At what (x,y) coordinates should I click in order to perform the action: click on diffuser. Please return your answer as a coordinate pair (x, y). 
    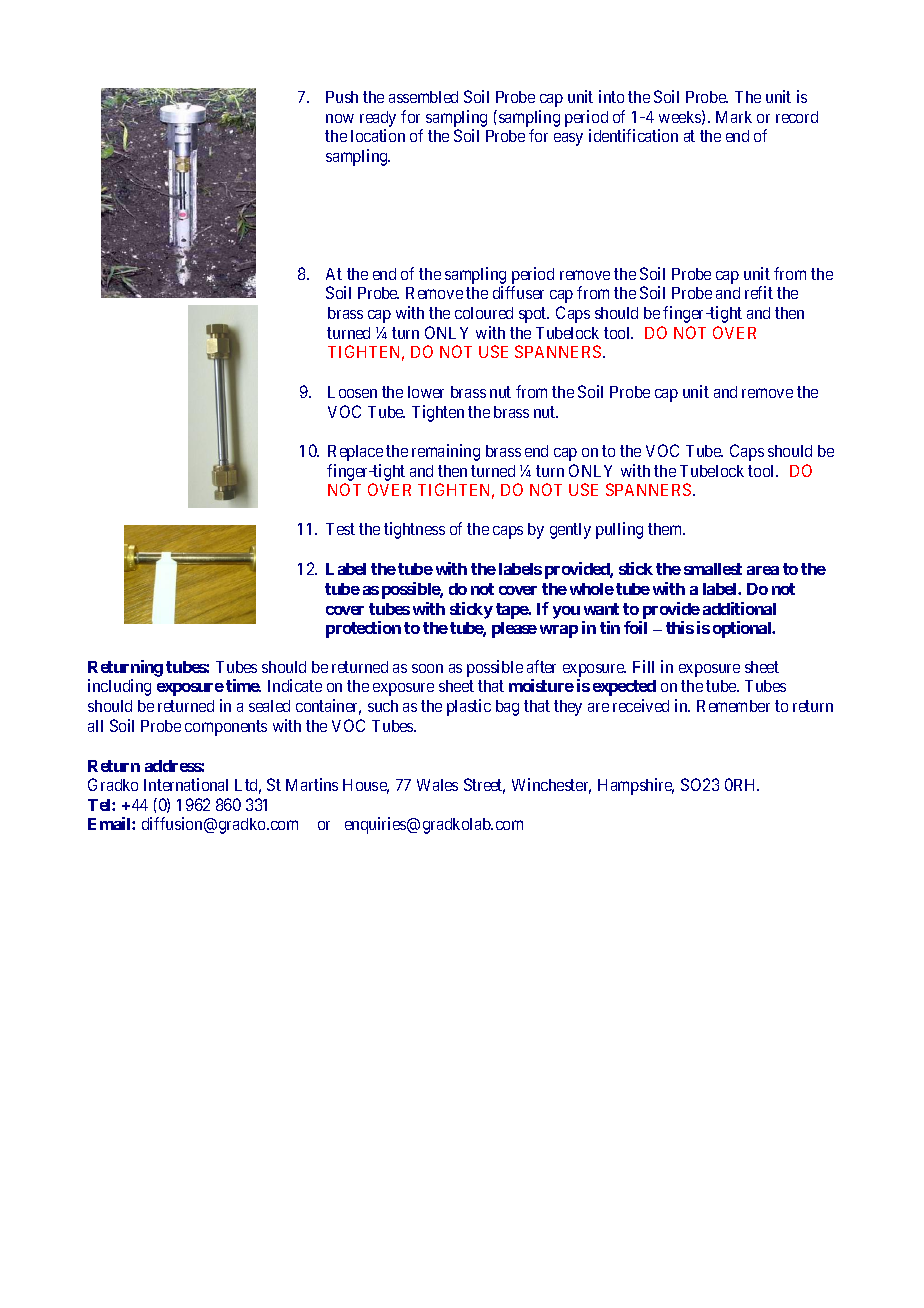
    Looking at the image, I should click on (518, 292).
